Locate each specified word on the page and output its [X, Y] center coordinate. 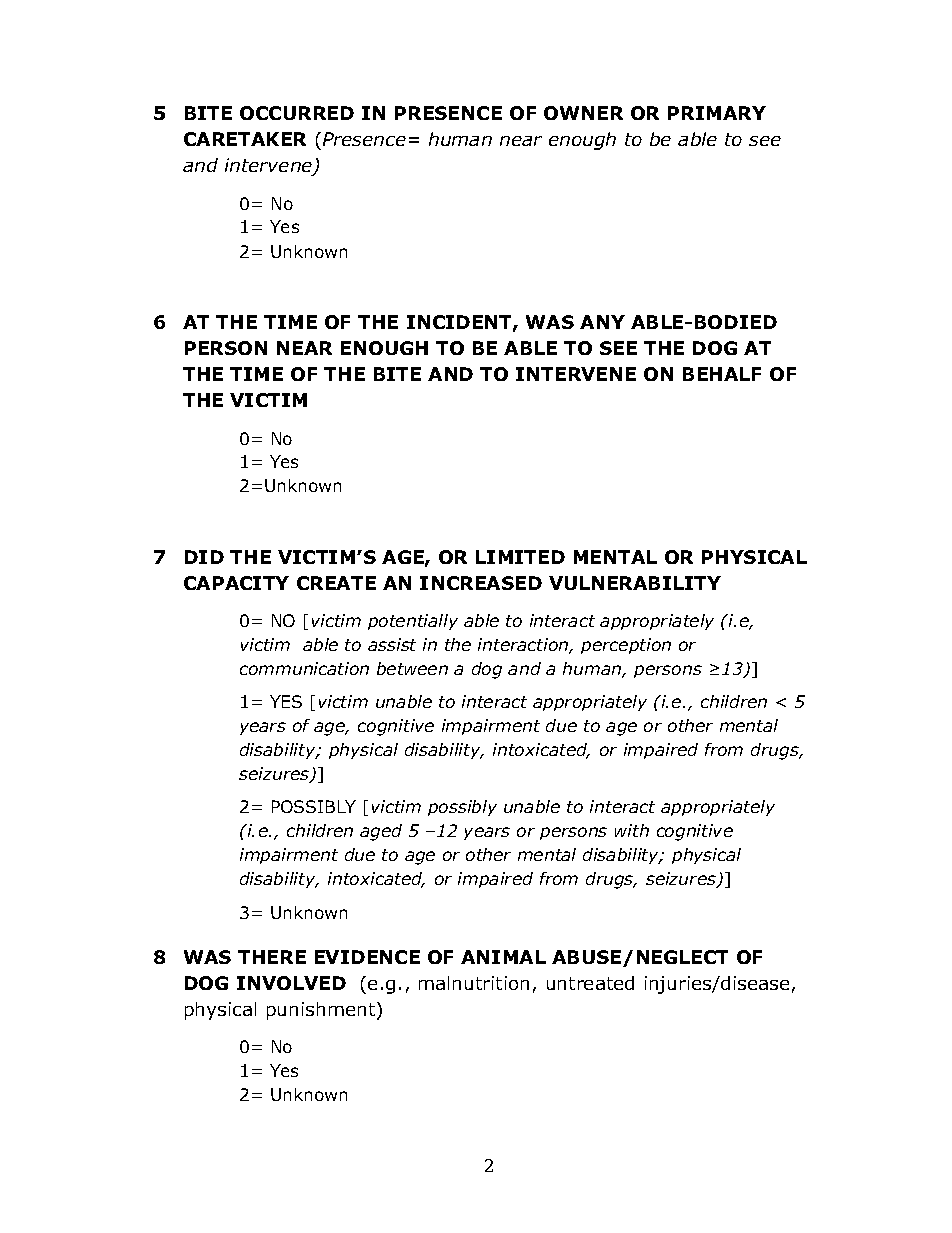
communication [304, 668]
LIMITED [520, 557]
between [412, 668]
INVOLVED [291, 983]
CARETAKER [245, 139]
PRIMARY [717, 113]
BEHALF [722, 374]
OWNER [583, 113]
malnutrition [474, 983]
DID [204, 557]
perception [626, 646]
